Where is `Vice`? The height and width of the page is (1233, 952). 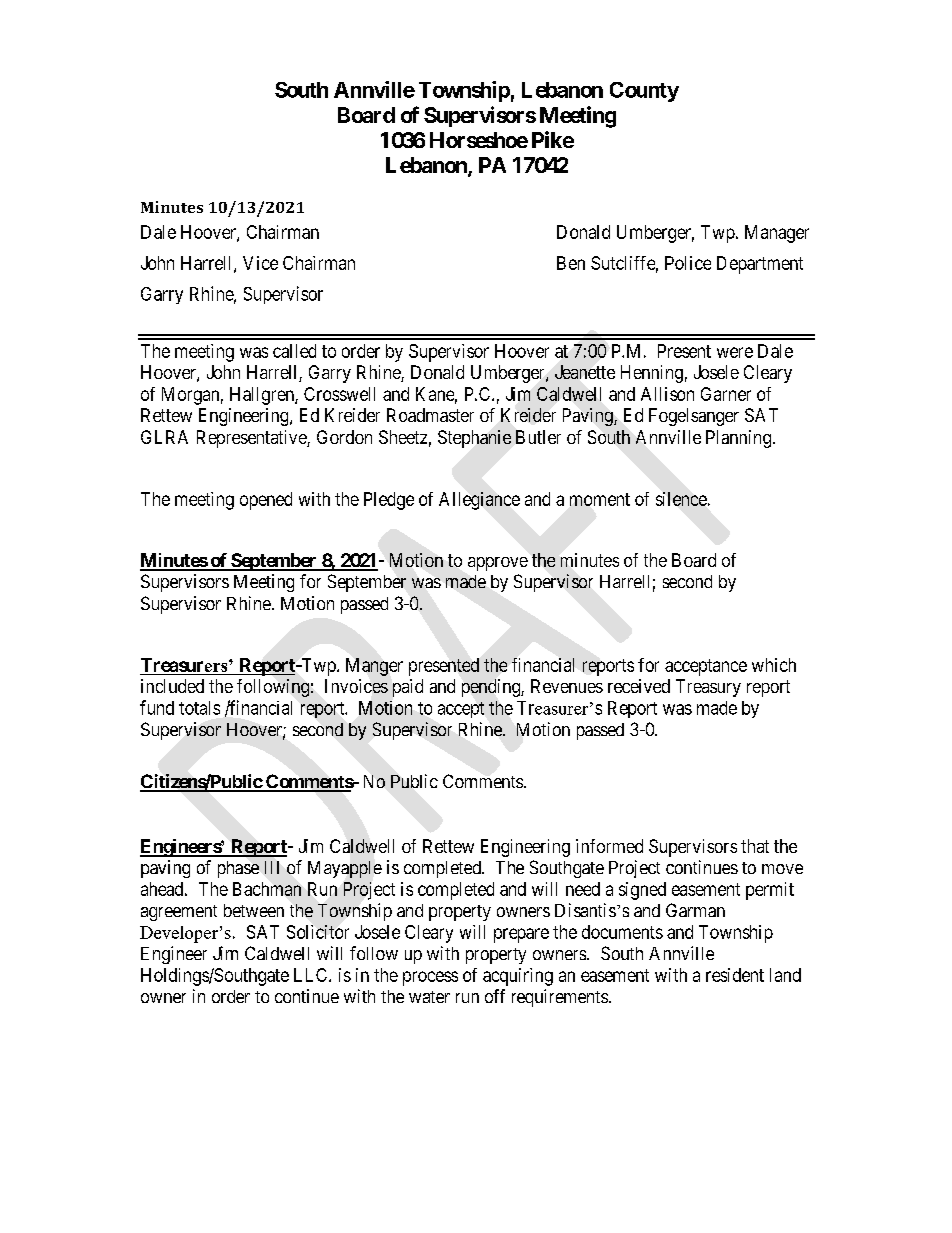 Vice is located at coordinates (260, 263).
